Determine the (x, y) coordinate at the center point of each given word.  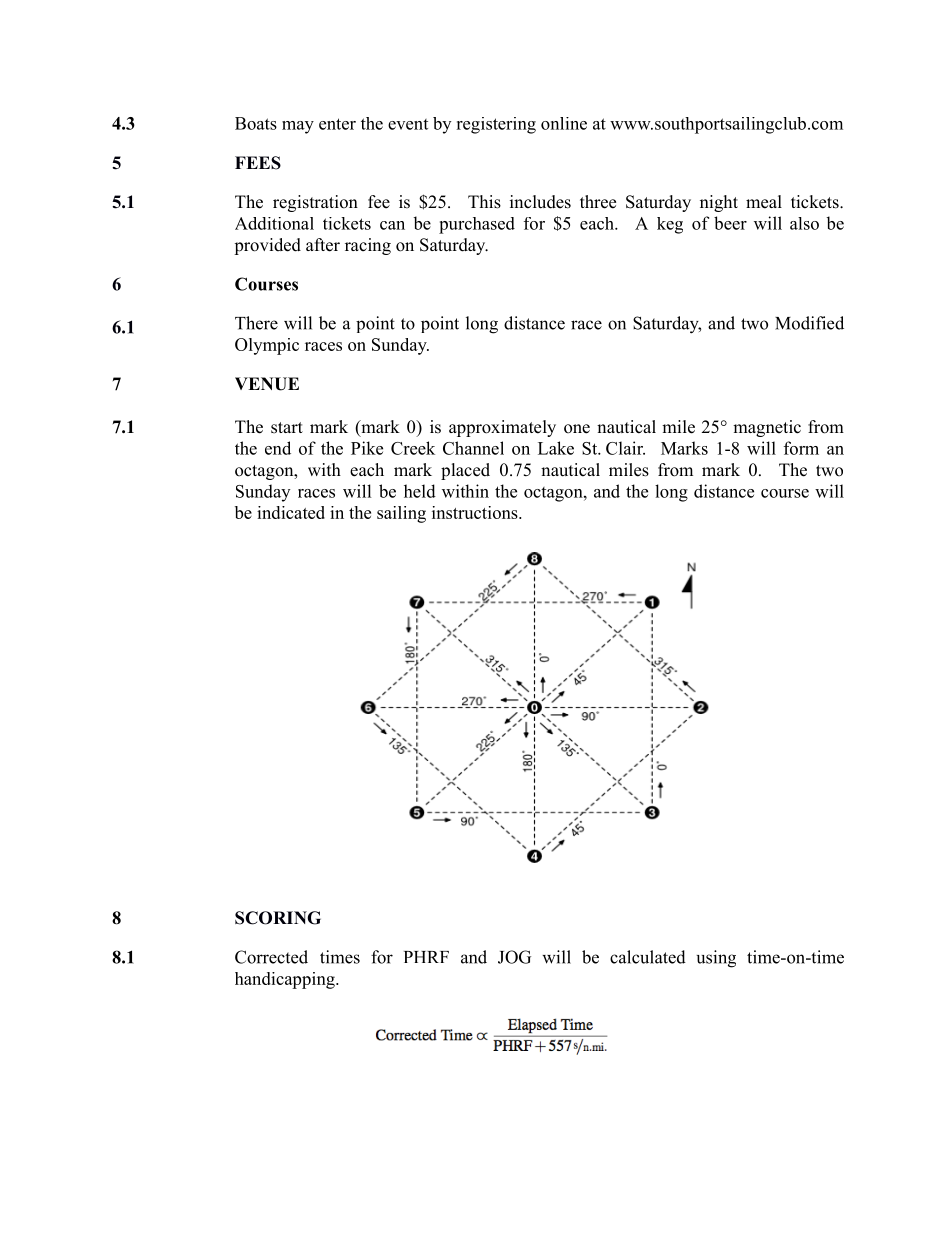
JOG (514, 957)
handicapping (286, 980)
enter (337, 124)
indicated (291, 512)
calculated (648, 957)
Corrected (271, 957)
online (564, 123)
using (716, 959)
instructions (476, 512)
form (801, 448)
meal (764, 202)
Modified (809, 323)
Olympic (267, 346)
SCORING (278, 918)
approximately (502, 428)
